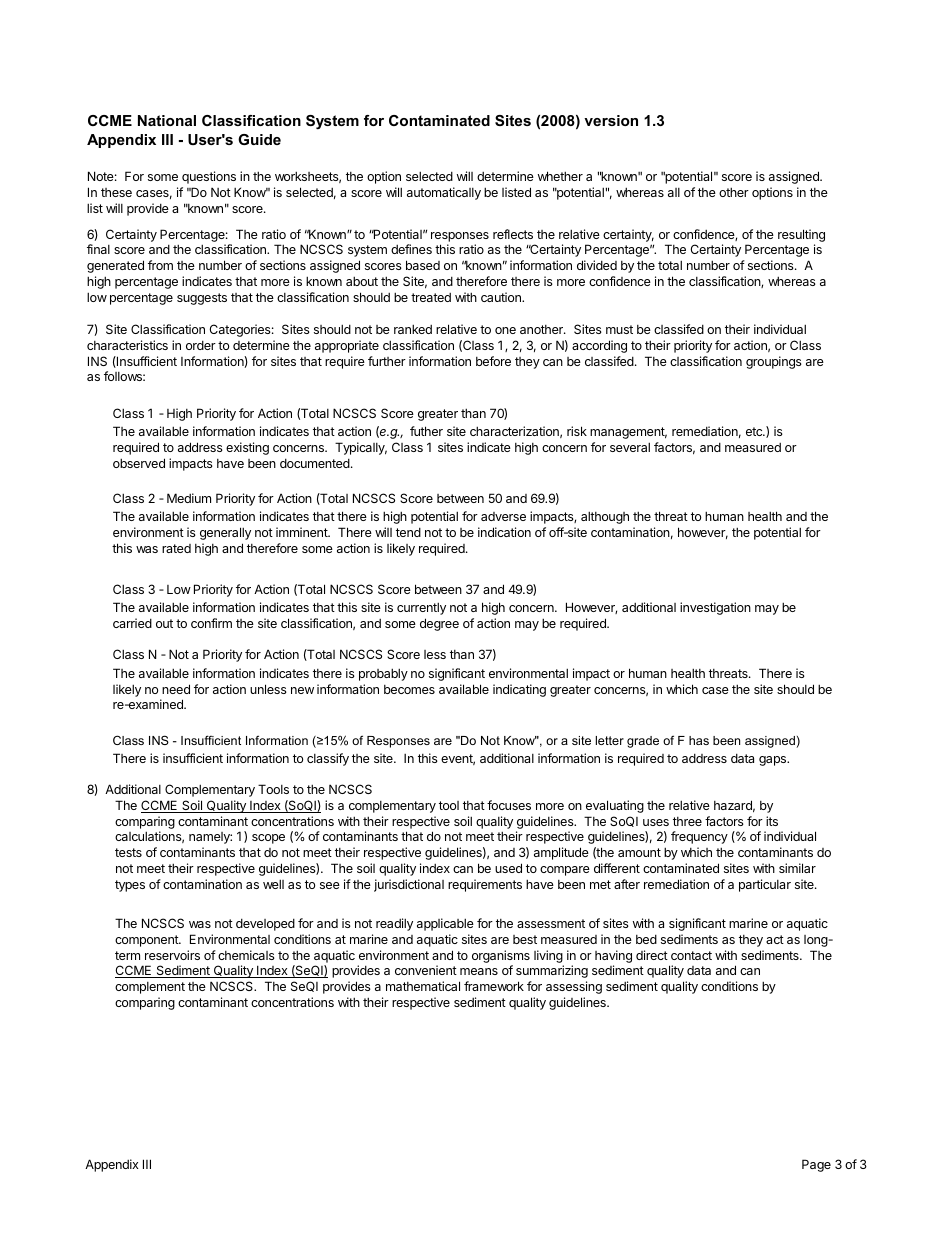  What do you see at coordinates (439, 624) in the screenshot?
I see `degree` at bounding box center [439, 624].
